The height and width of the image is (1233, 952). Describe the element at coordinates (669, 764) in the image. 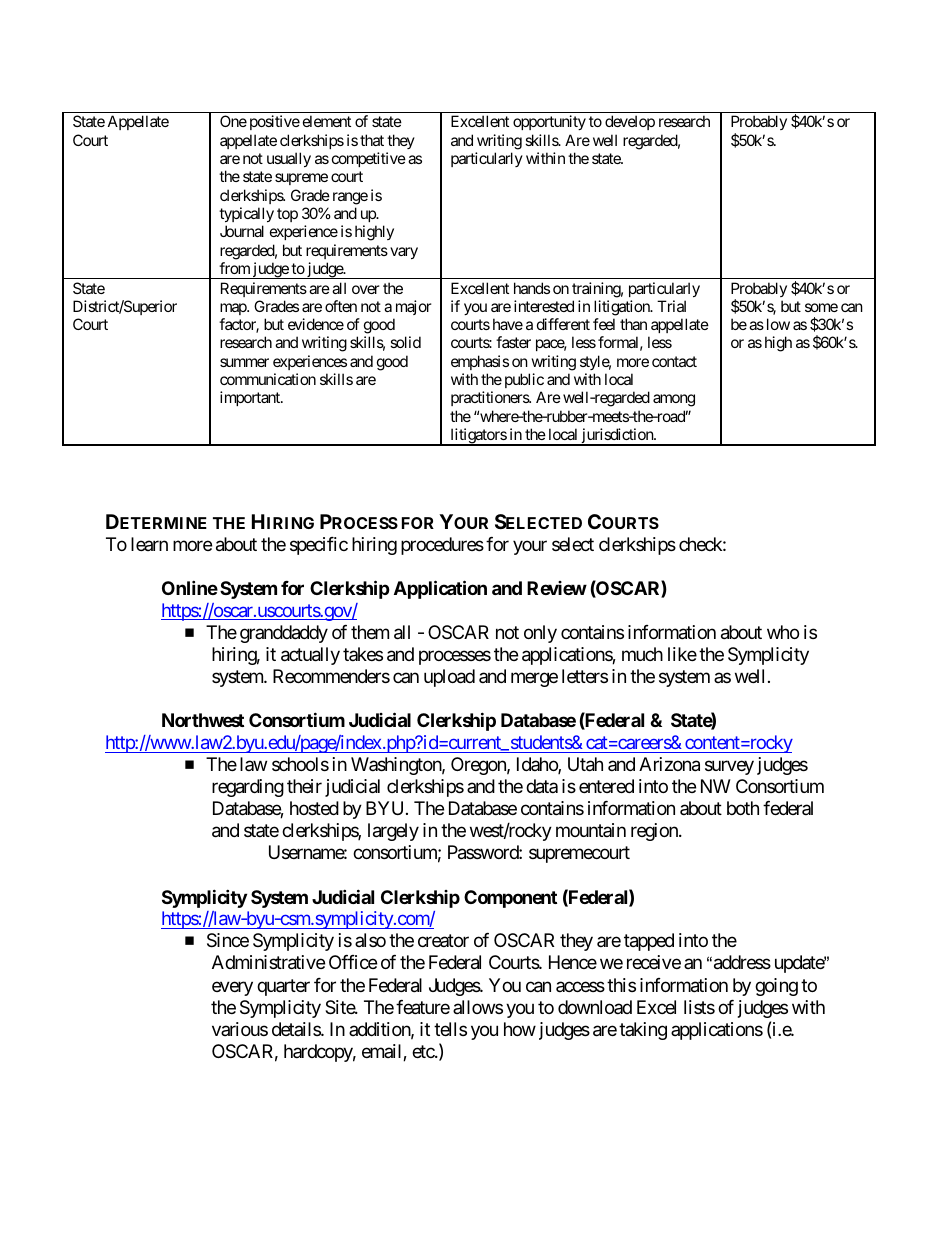

I see `Arizona` at that location.
